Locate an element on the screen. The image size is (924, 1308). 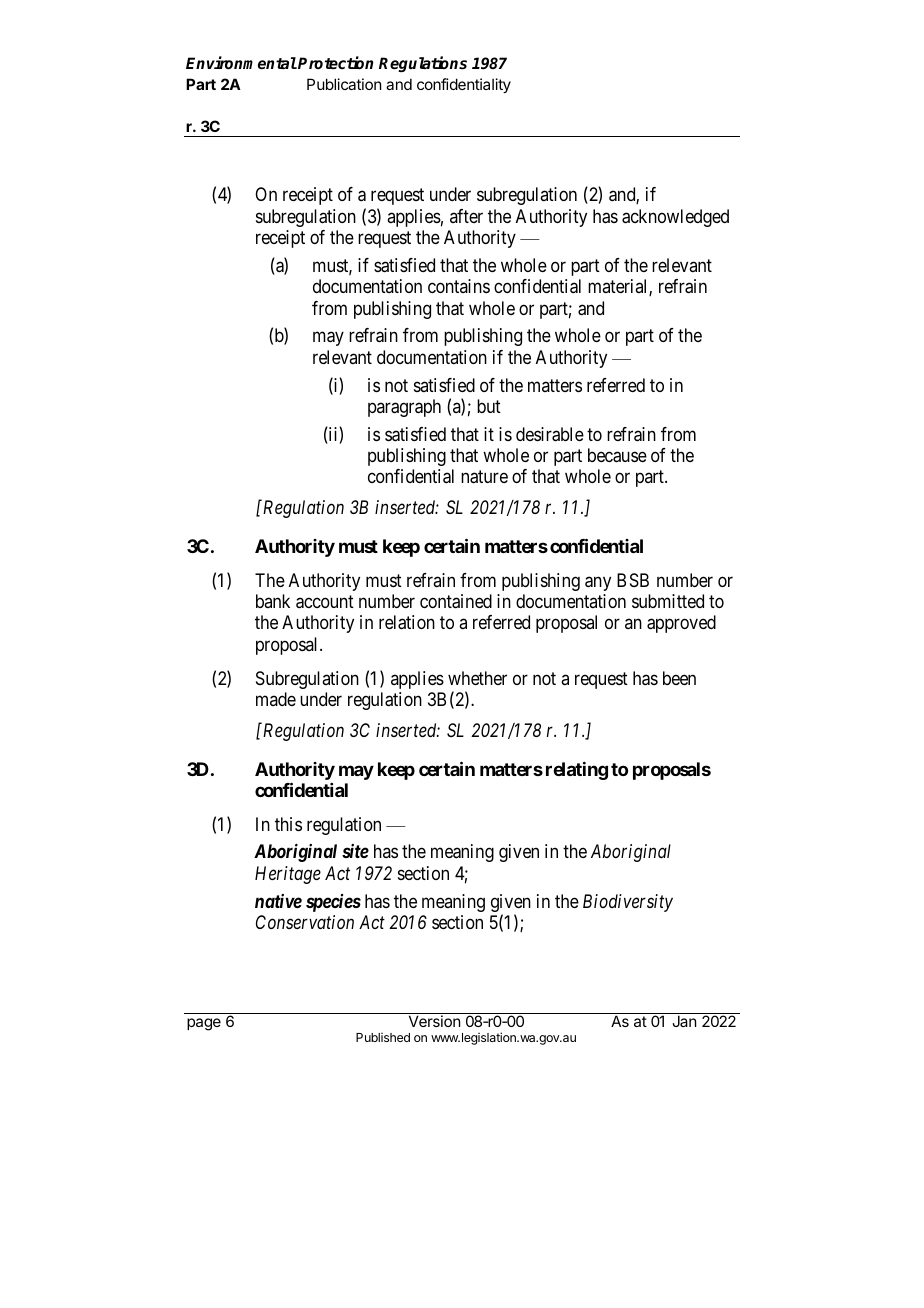
page is located at coordinates (204, 1024).
